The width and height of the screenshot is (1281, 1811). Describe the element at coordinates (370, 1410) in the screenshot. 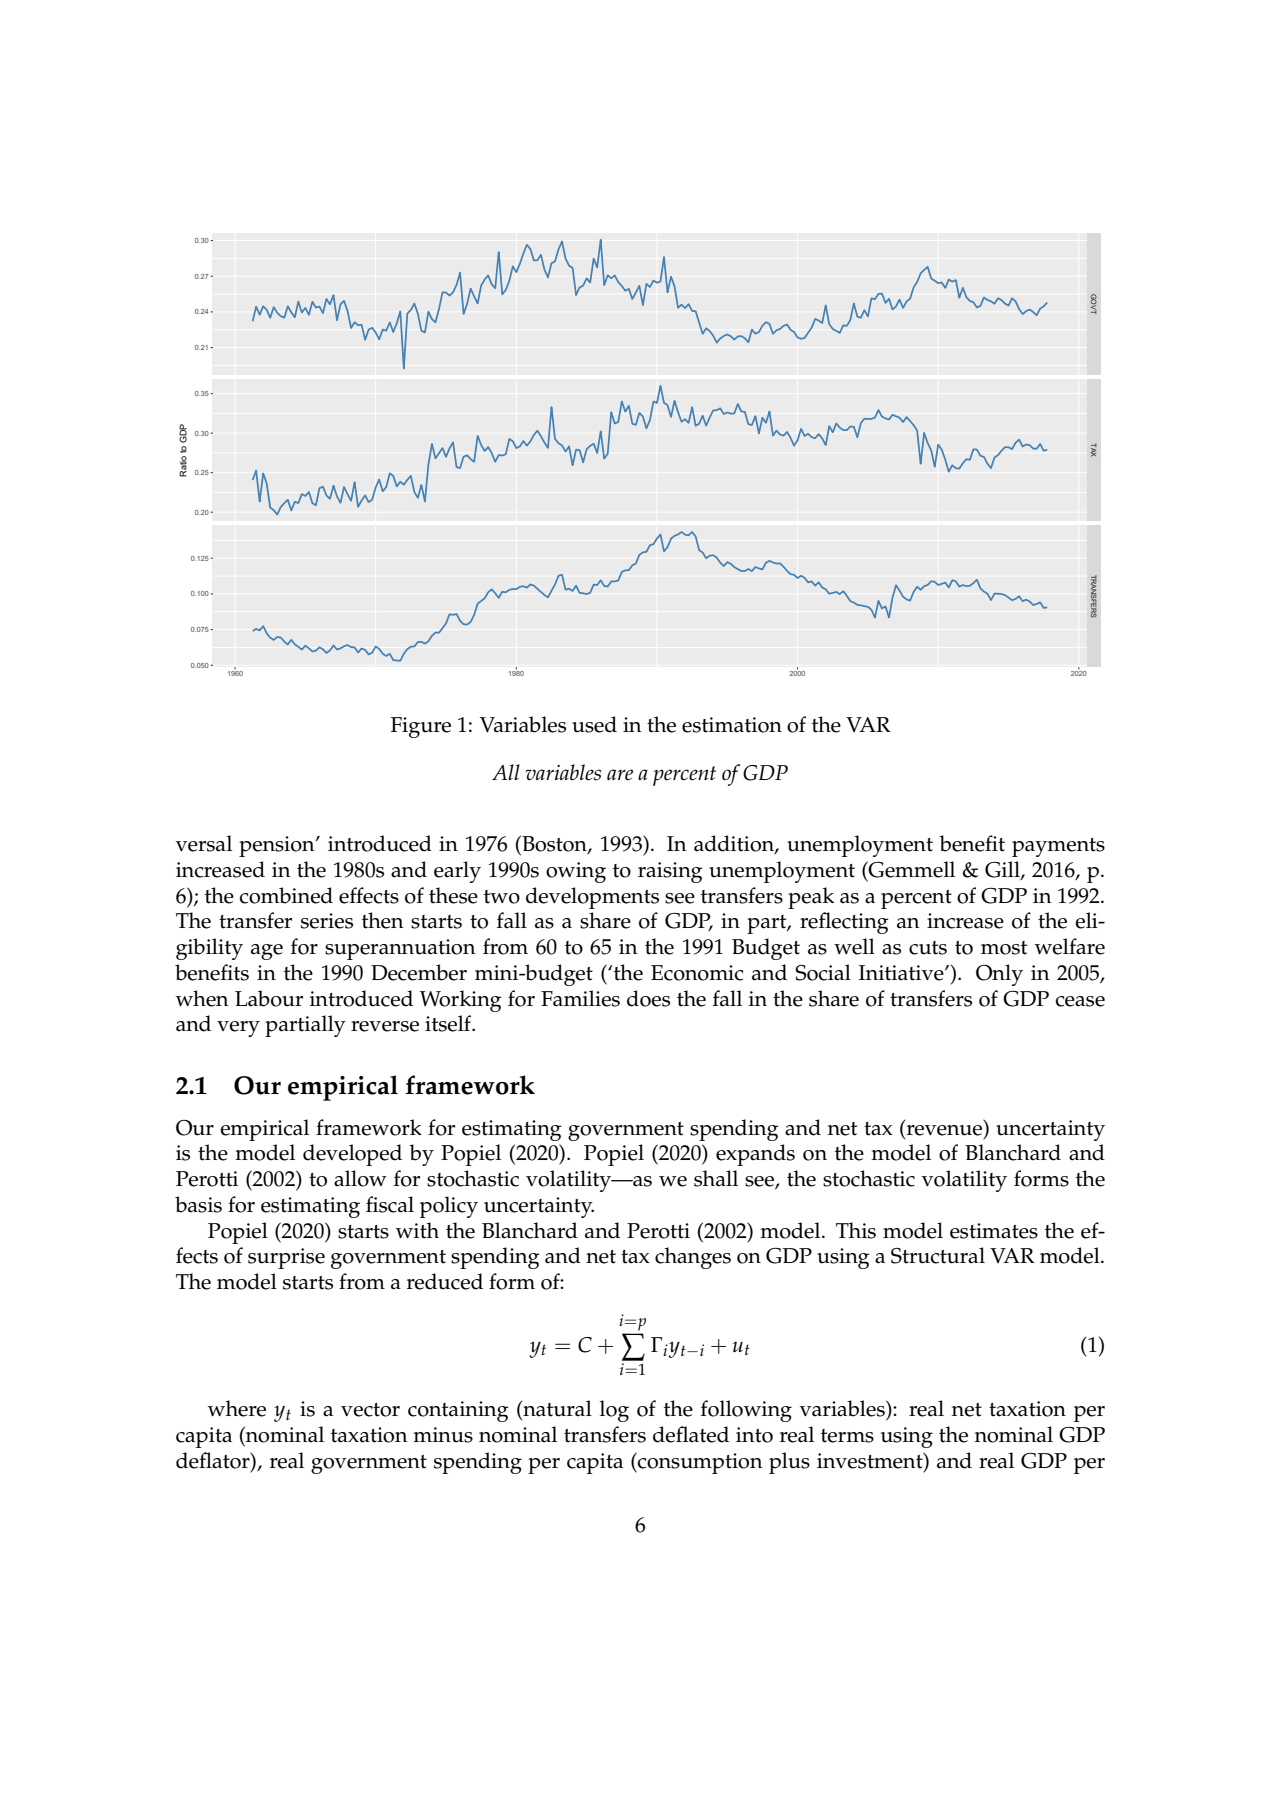

I see `vector` at that location.
